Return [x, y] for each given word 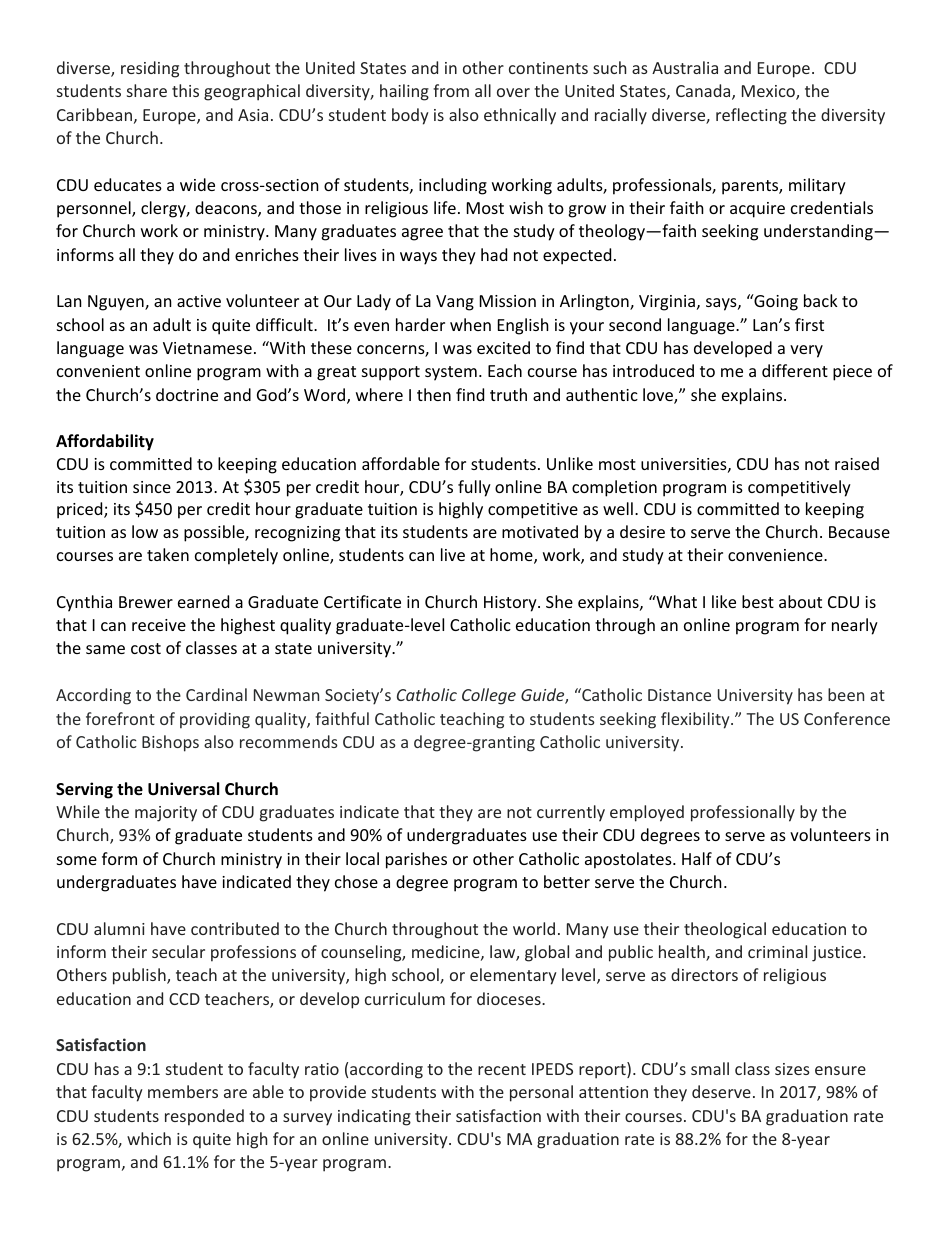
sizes [792, 1069]
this [185, 90]
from [451, 90]
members [183, 1091]
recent [502, 1069]
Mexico [769, 92]
